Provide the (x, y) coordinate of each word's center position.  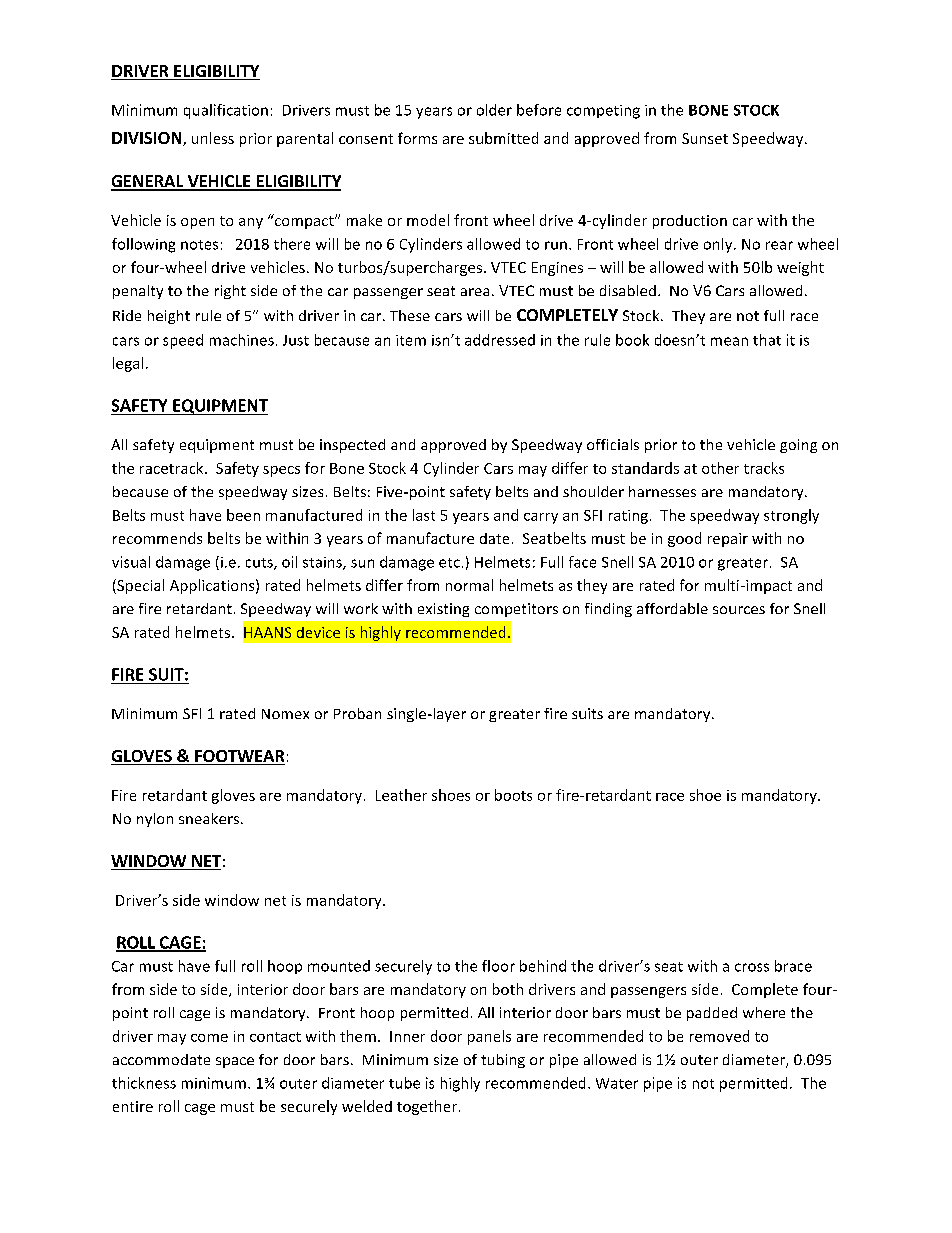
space (235, 1062)
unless (213, 138)
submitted (503, 138)
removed (719, 1036)
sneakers (209, 818)
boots (513, 795)
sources (739, 610)
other (720, 468)
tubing (503, 1061)
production (690, 222)
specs (281, 471)
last (424, 515)
